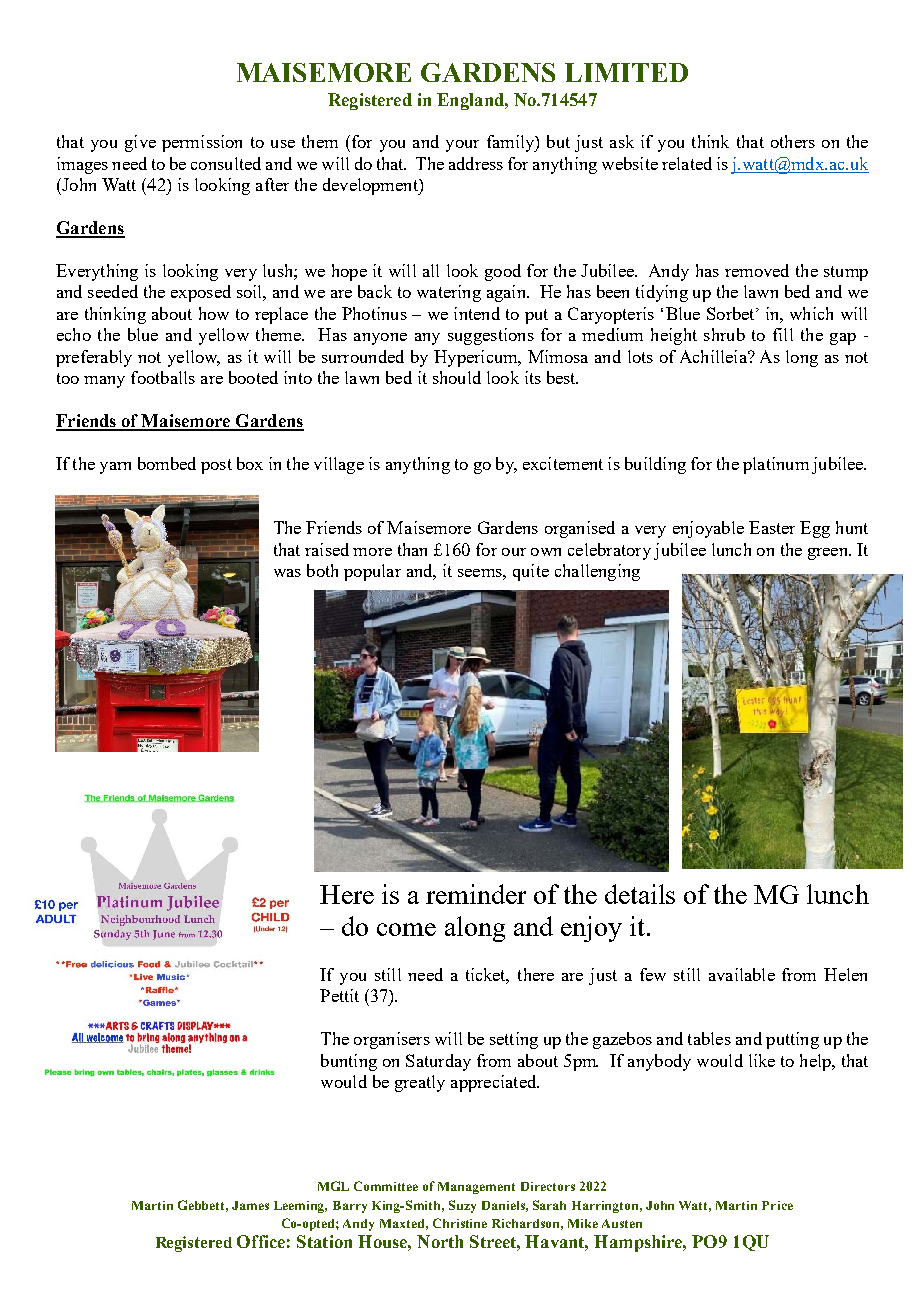  Describe the element at coordinates (287, 573) in the screenshot. I see `was` at that location.
